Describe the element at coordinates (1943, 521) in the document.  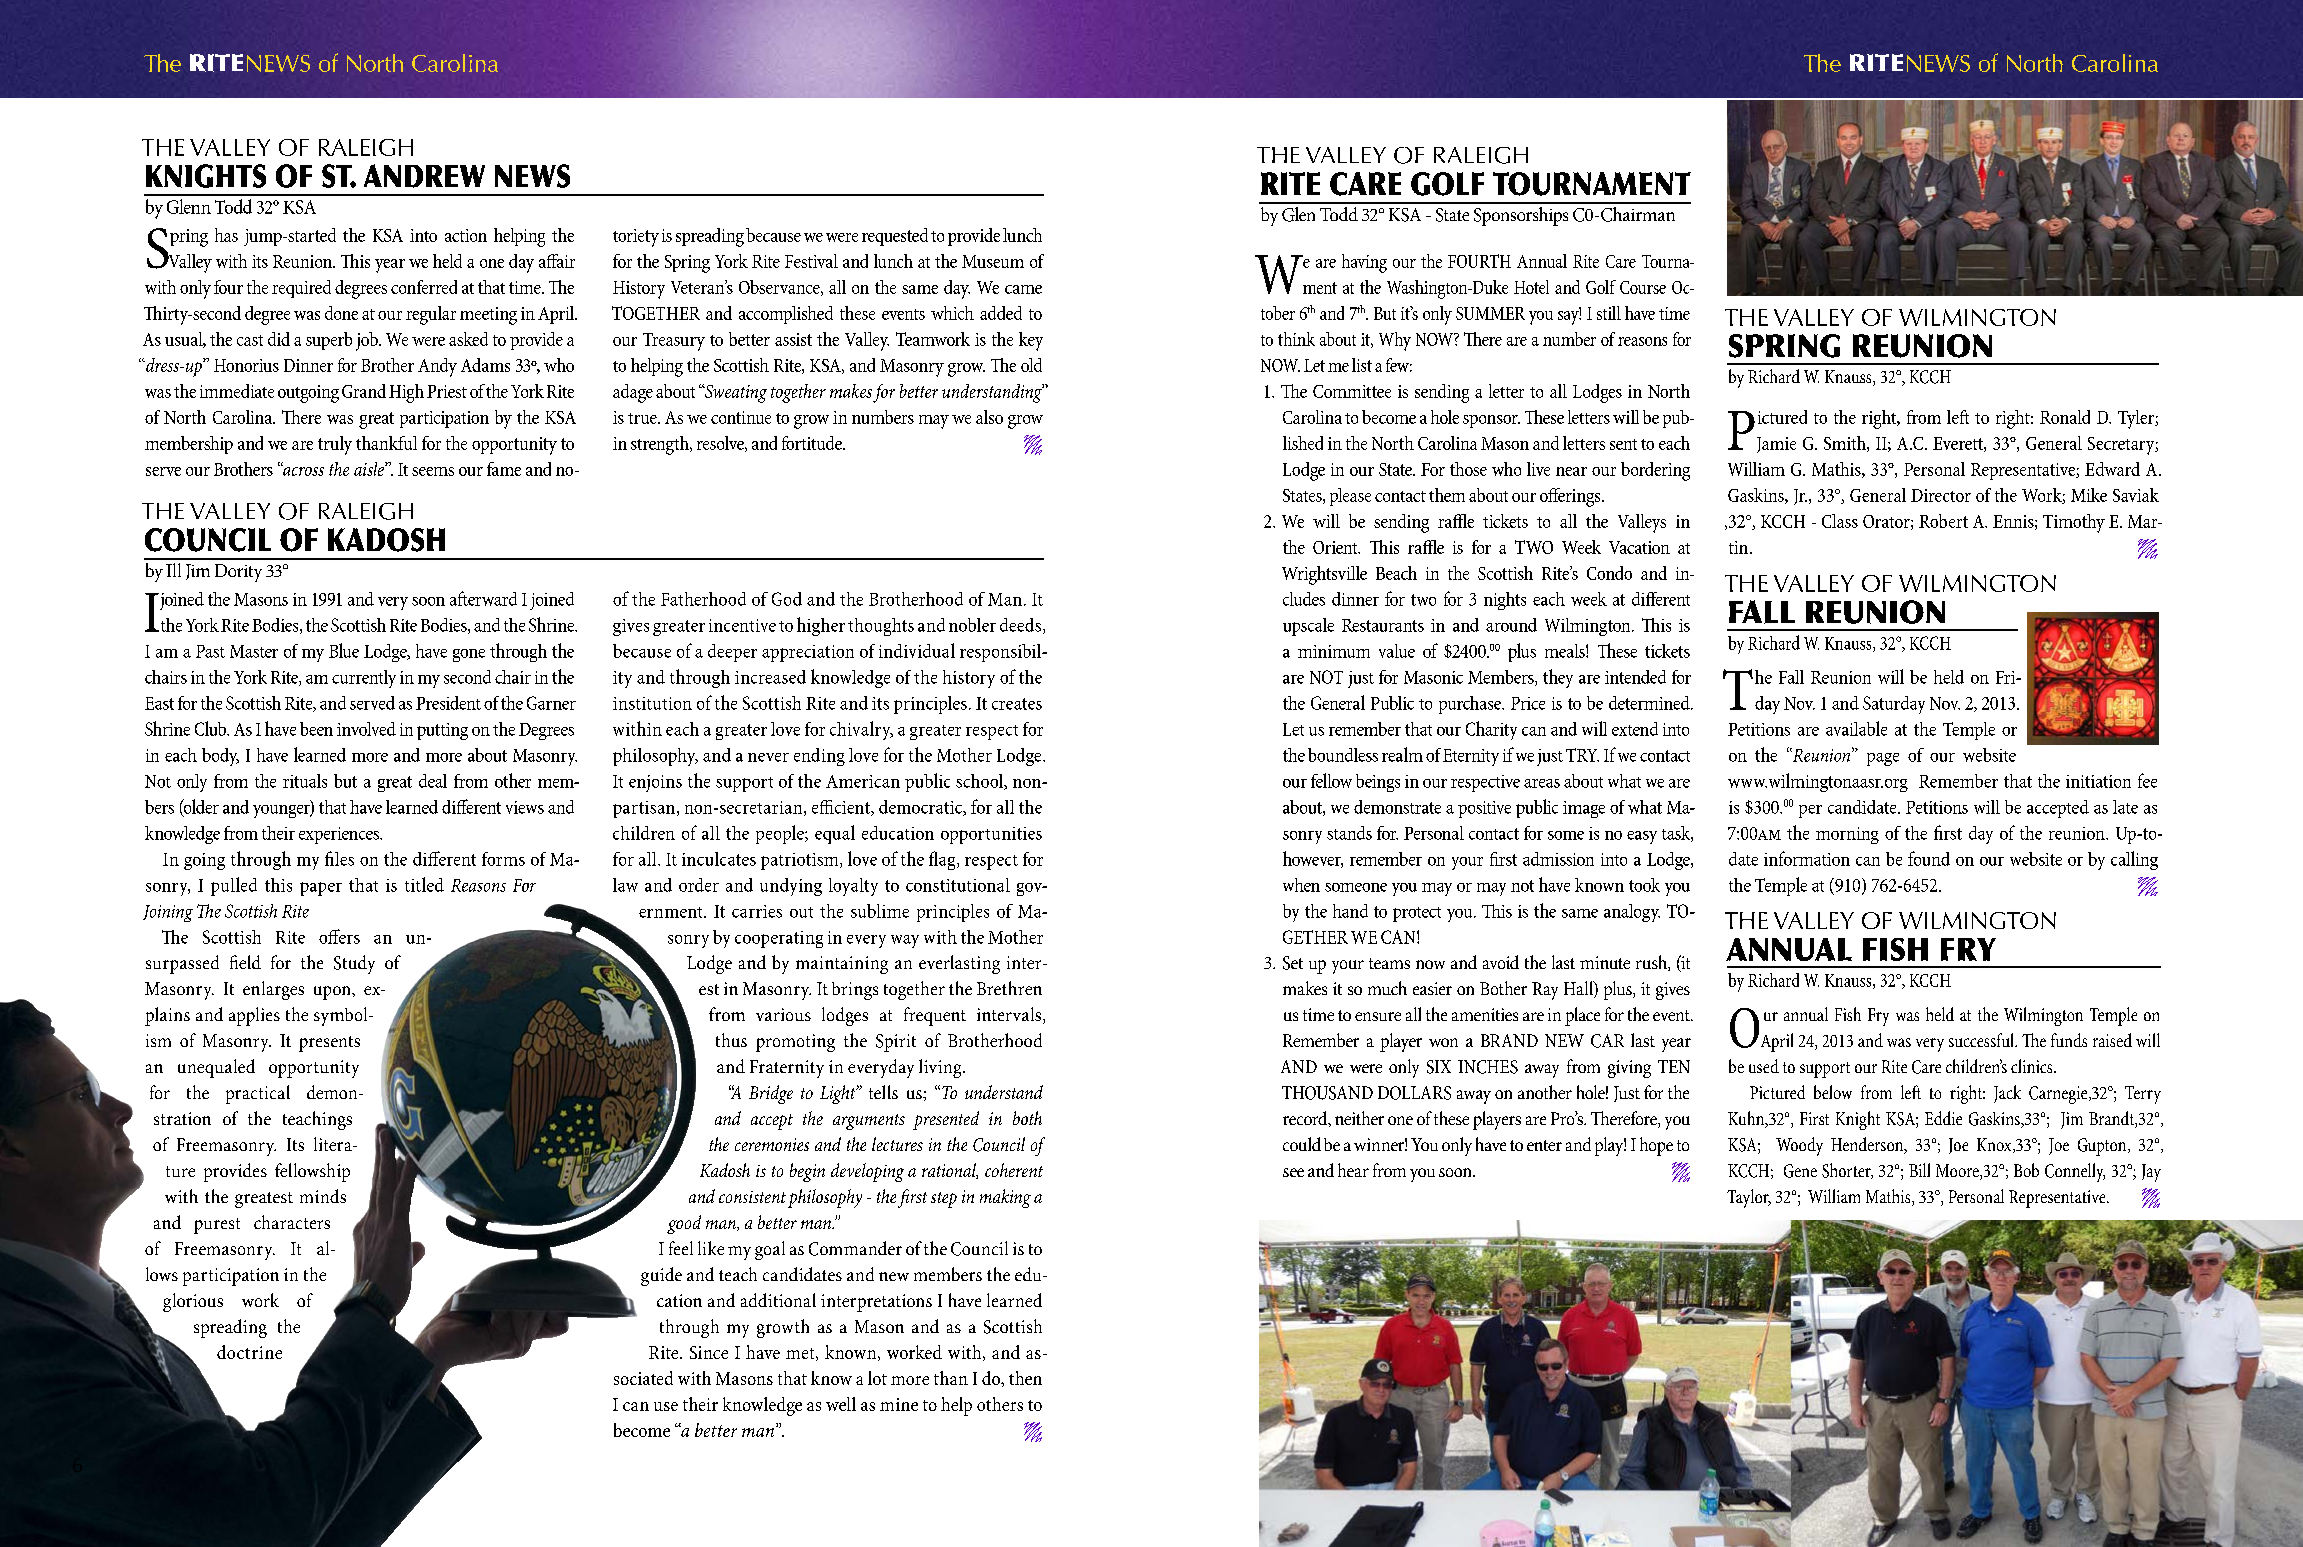
I see `Robert` at that location.
